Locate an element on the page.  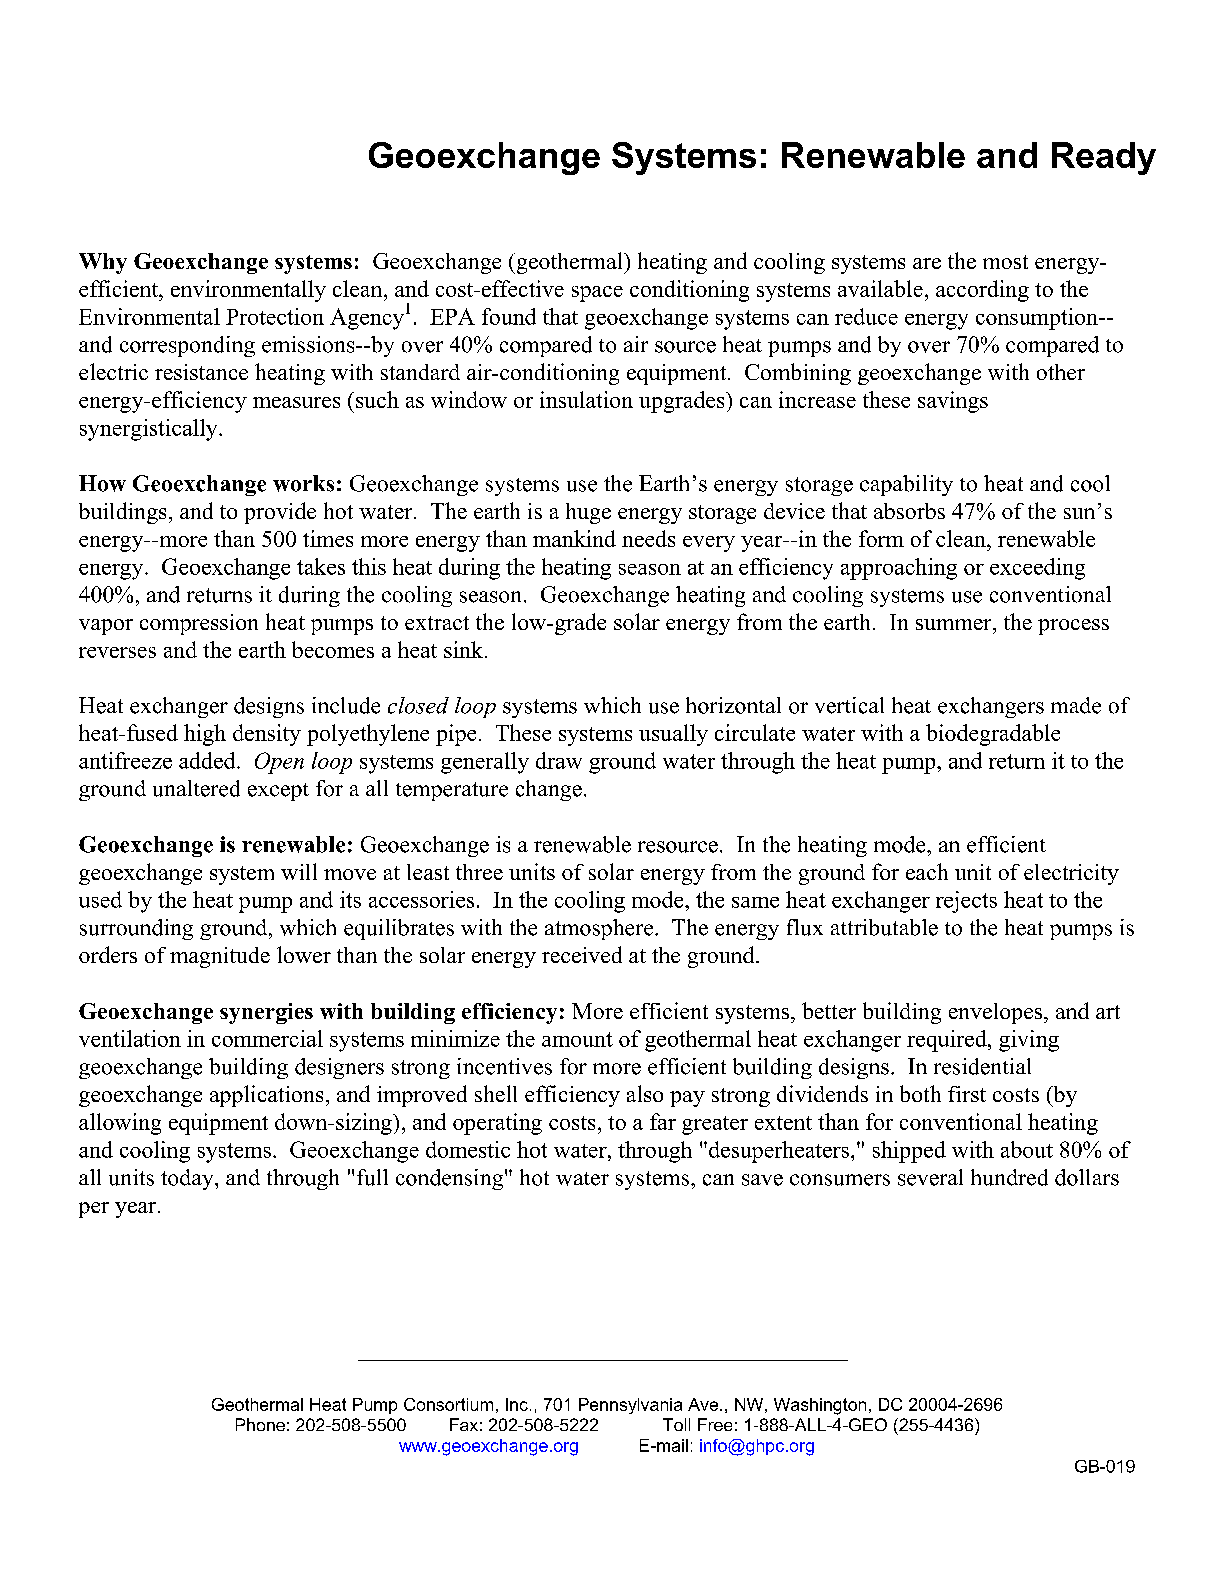
provide is located at coordinates (280, 513).
